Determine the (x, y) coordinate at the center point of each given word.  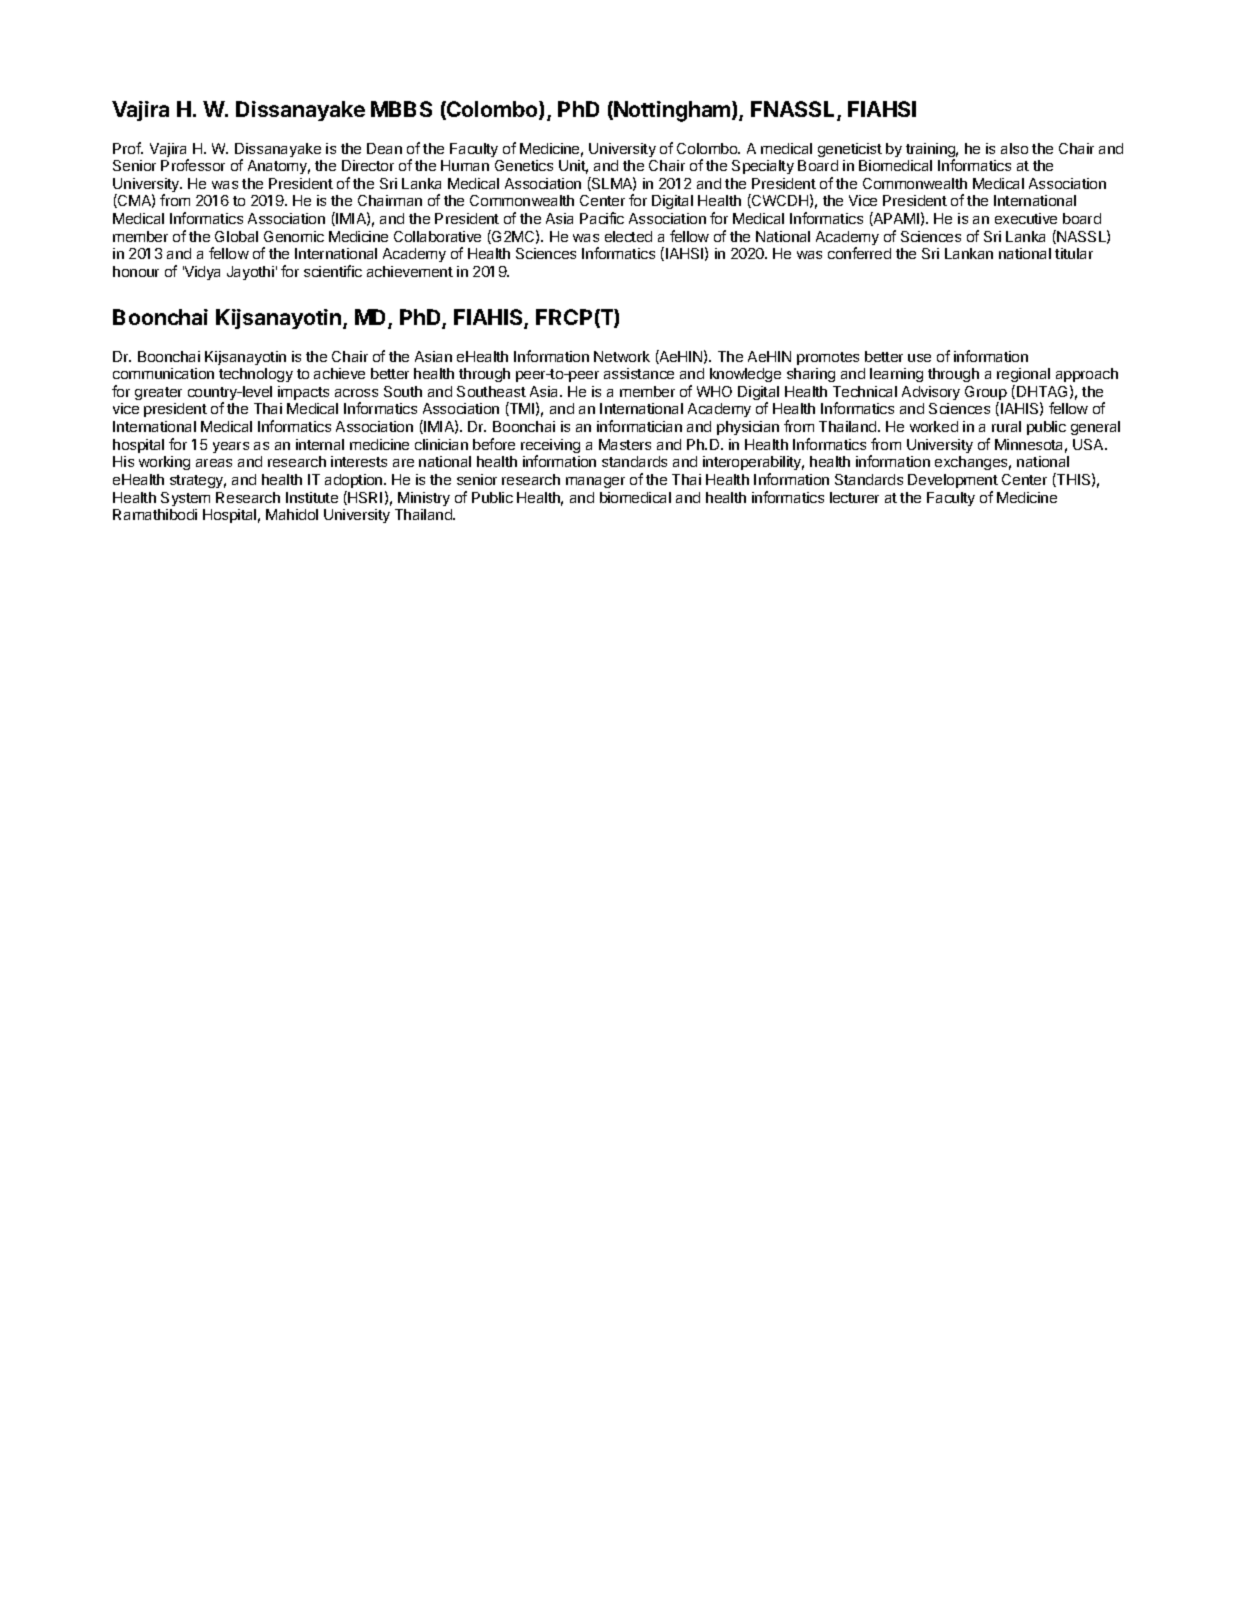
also (1014, 148)
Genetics (524, 165)
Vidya (201, 273)
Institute (312, 497)
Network (622, 356)
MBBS (401, 109)
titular (1074, 253)
